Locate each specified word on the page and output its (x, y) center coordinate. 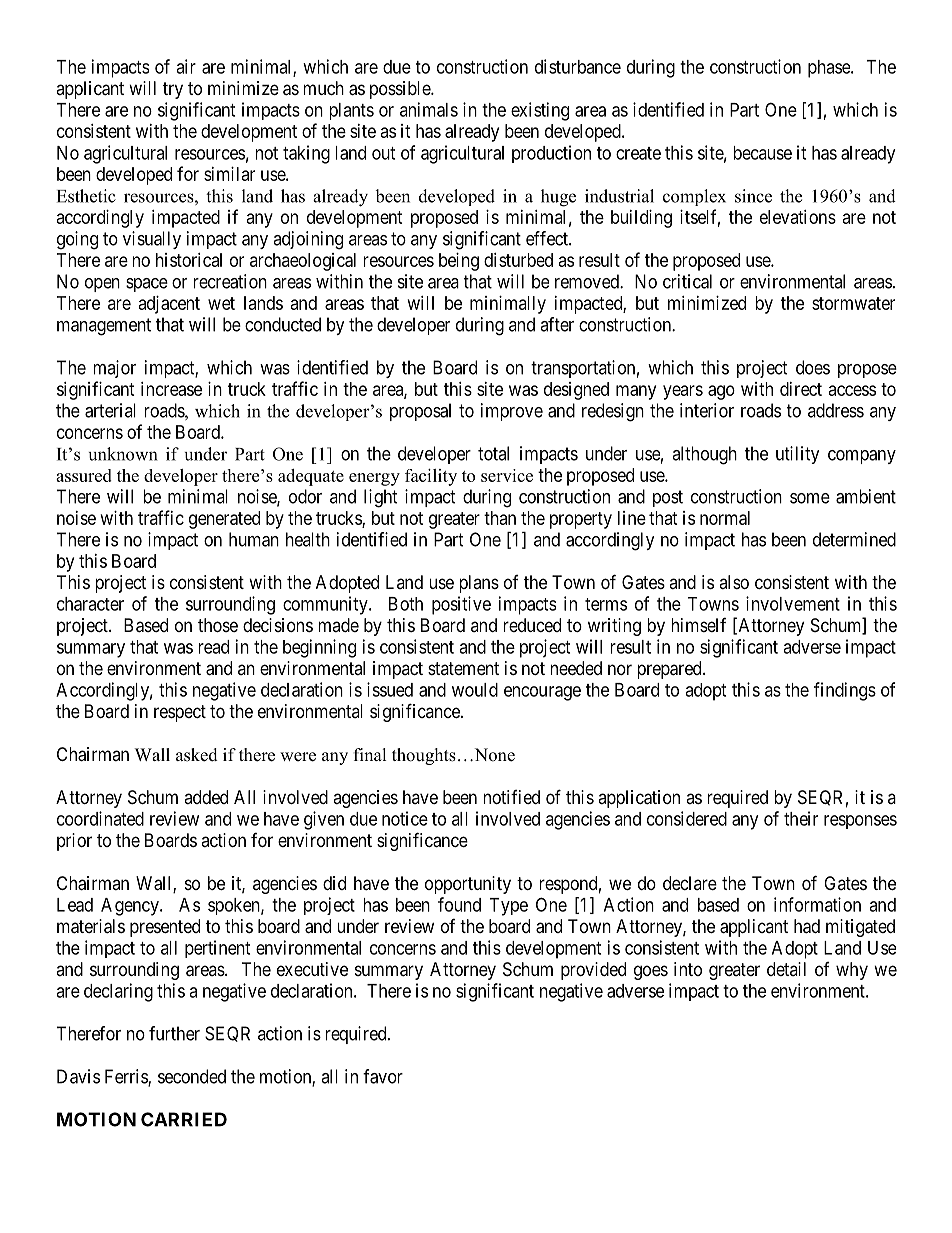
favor (383, 1076)
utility (797, 455)
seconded (192, 1076)
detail (786, 969)
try (173, 90)
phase (830, 69)
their (801, 818)
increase (171, 389)
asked (197, 755)
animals (429, 109)
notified (511, 797)
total (493, 453)
